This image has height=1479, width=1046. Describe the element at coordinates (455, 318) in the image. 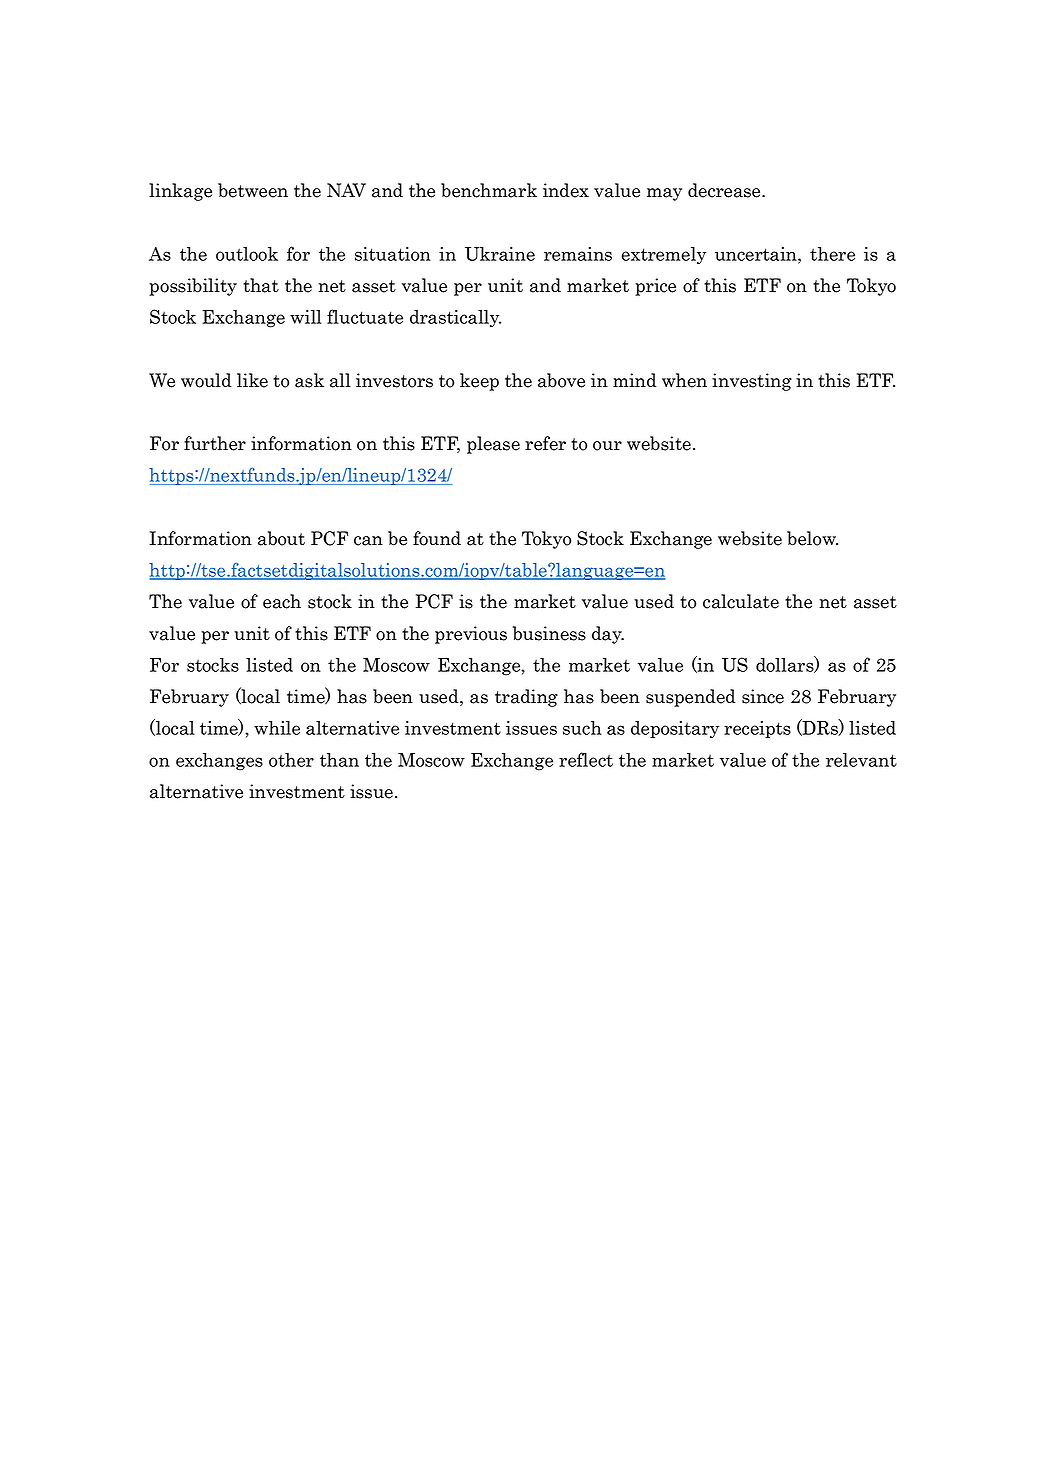

I see `drastically` at that location.
